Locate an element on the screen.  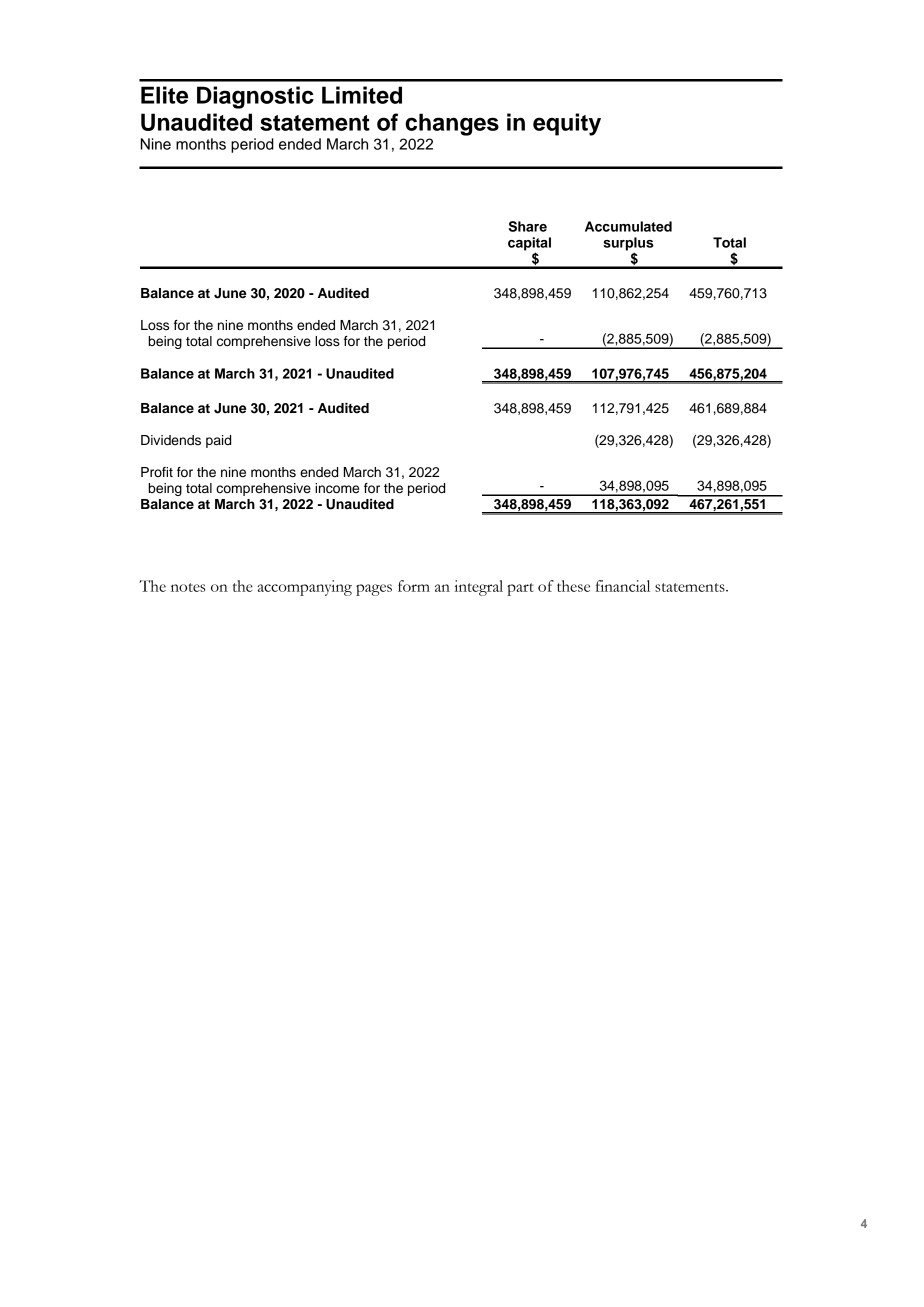
capital is located at coordinates (529, 245).
